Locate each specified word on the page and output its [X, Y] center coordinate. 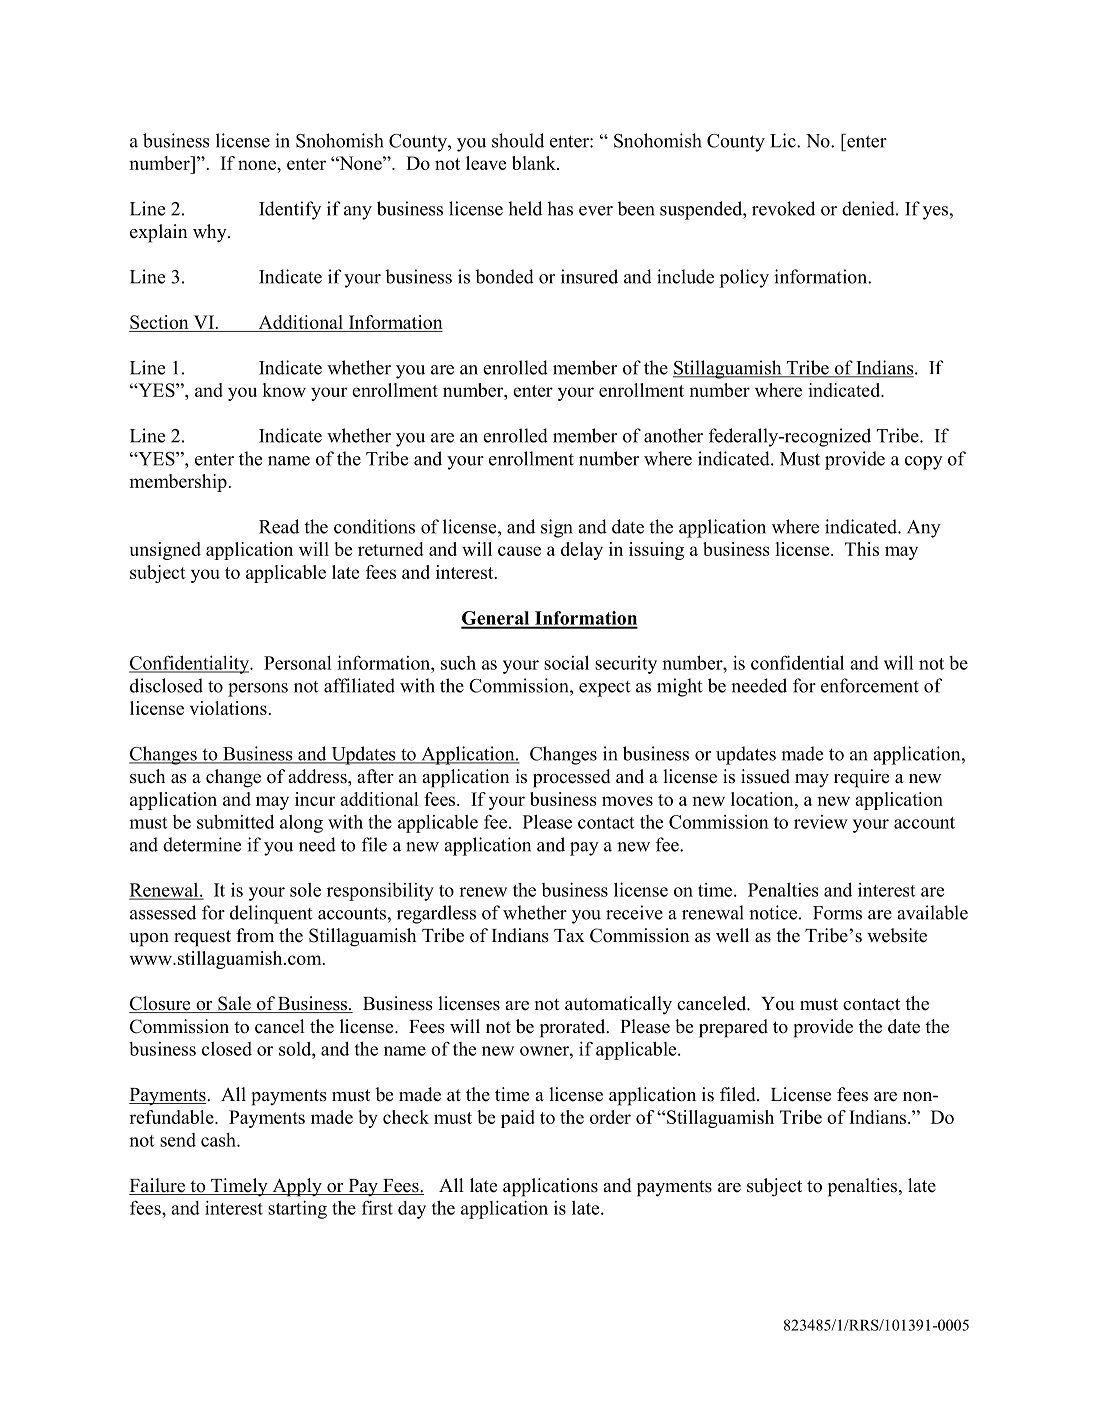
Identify [290, 210]
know [284, 390]
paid [518, 1119]
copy [924, 463]
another [673, 435]
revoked [783, 208]
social [566, 662]
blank [535, 163]
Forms [837, 913]
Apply [297, 1187]
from [255, 935]
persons [258, 690]
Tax [569, 935]
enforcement [870, 685]
